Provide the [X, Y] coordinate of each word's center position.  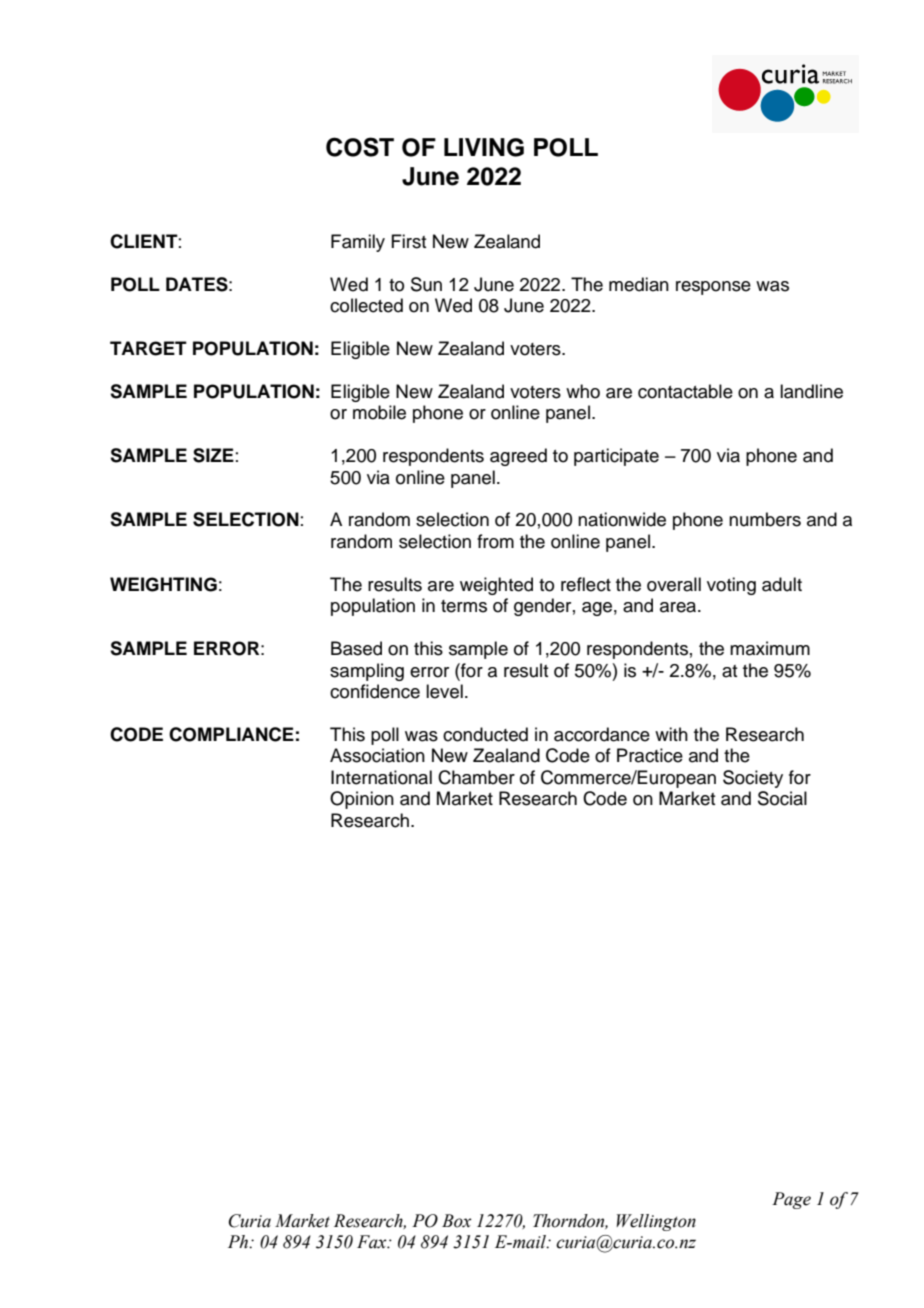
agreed [518, 457]
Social [782, 798]
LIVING [484, 147]
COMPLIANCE [231, 734]
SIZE [213, 455]
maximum [770, 648]
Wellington [656, 1222]
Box [457, 1221]
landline [811, 391]
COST [360, 147]
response [713, 288]
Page [791, 1200]
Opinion [362, 800]
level [444, 691]
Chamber [476, 777]
